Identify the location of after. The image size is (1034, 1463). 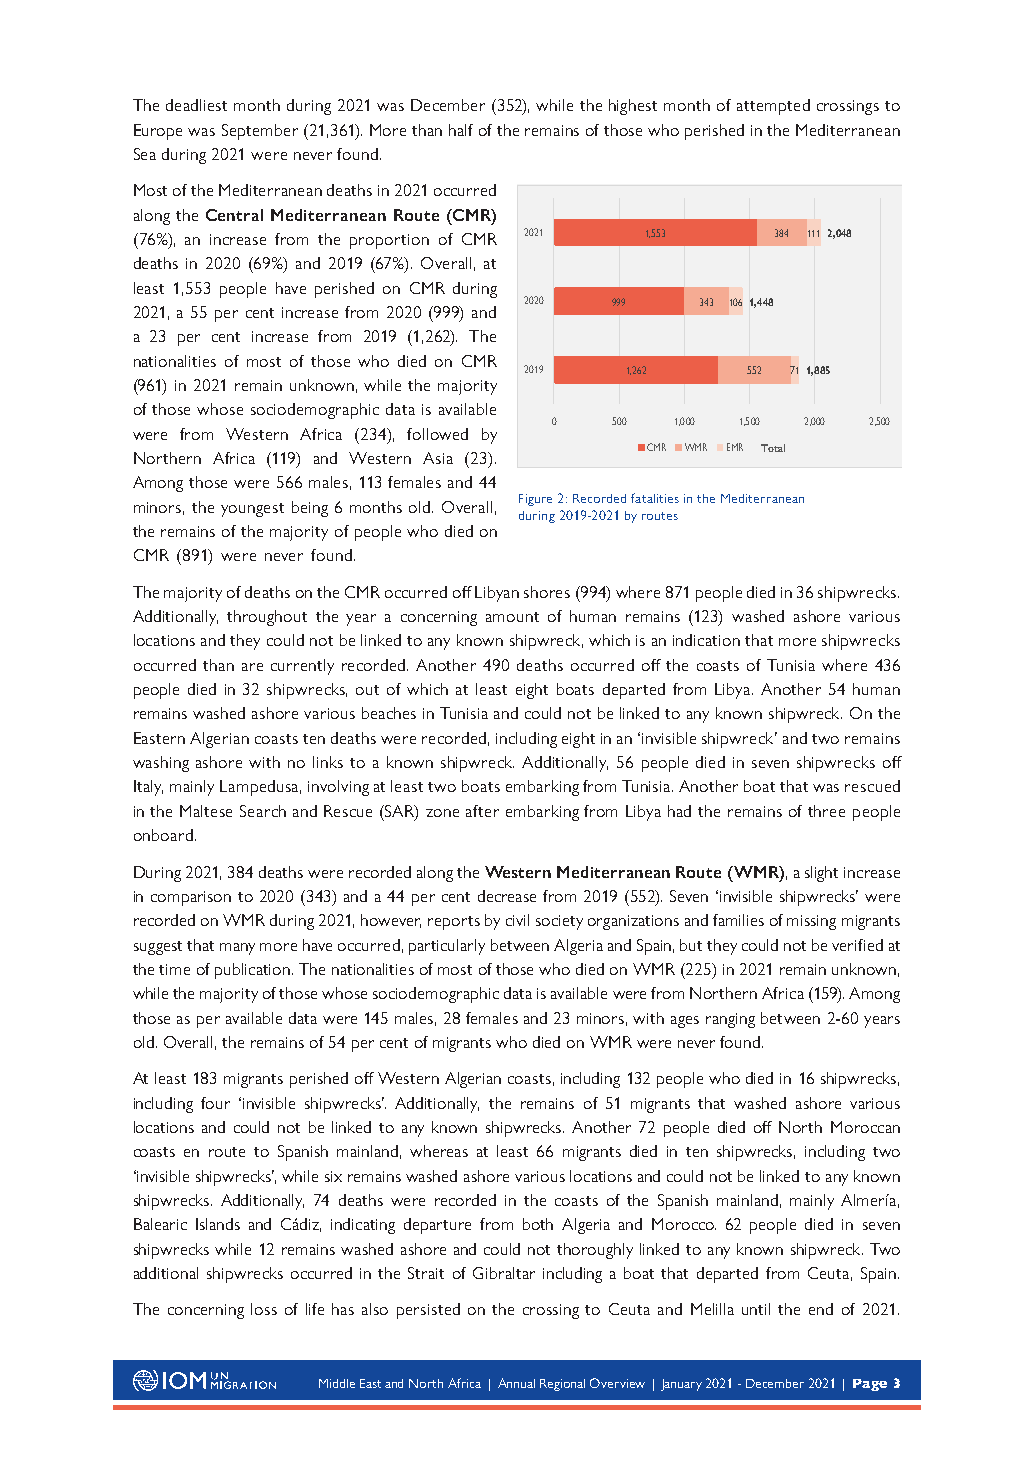
(482, 811).
